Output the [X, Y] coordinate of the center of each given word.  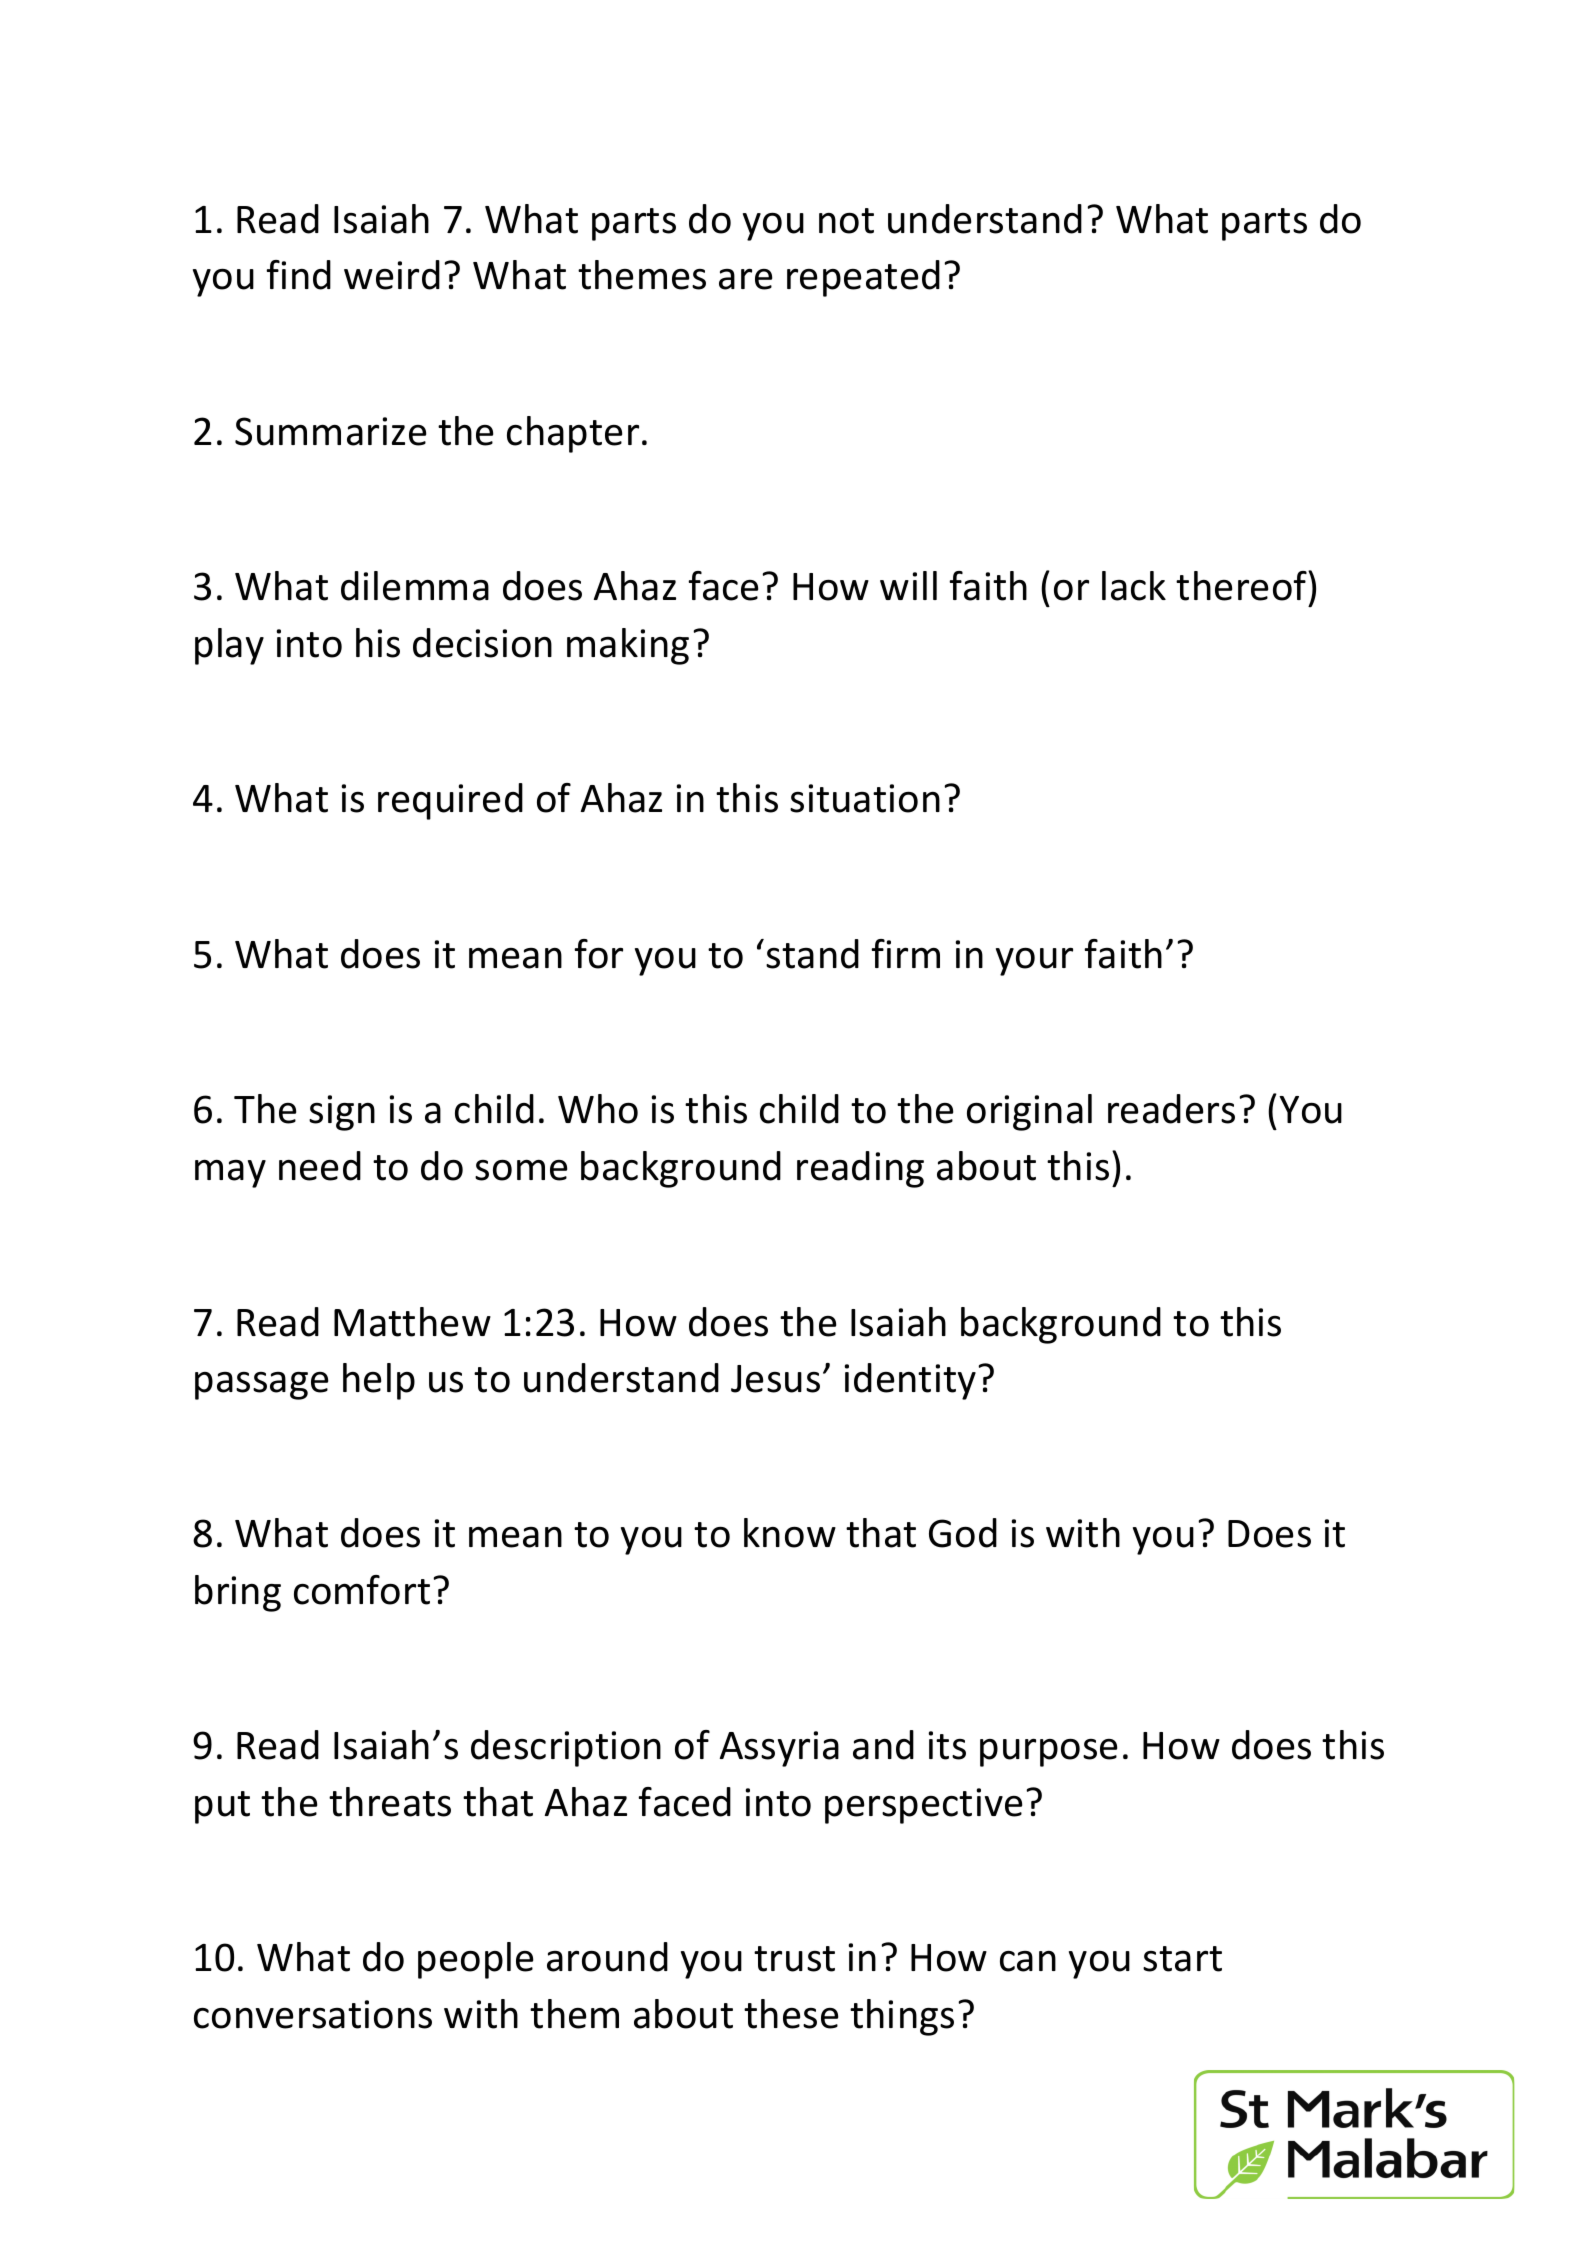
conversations [313, 2014]
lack [1134, 586]
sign [342, 1113]
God [963, 1533]
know [790, 1533]
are [745, 279]
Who [598, 1109]
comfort [362, 1590]
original [1029, 1112]
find [298, 275]
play [229, 646]
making [628, 646]
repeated [863, 278]
